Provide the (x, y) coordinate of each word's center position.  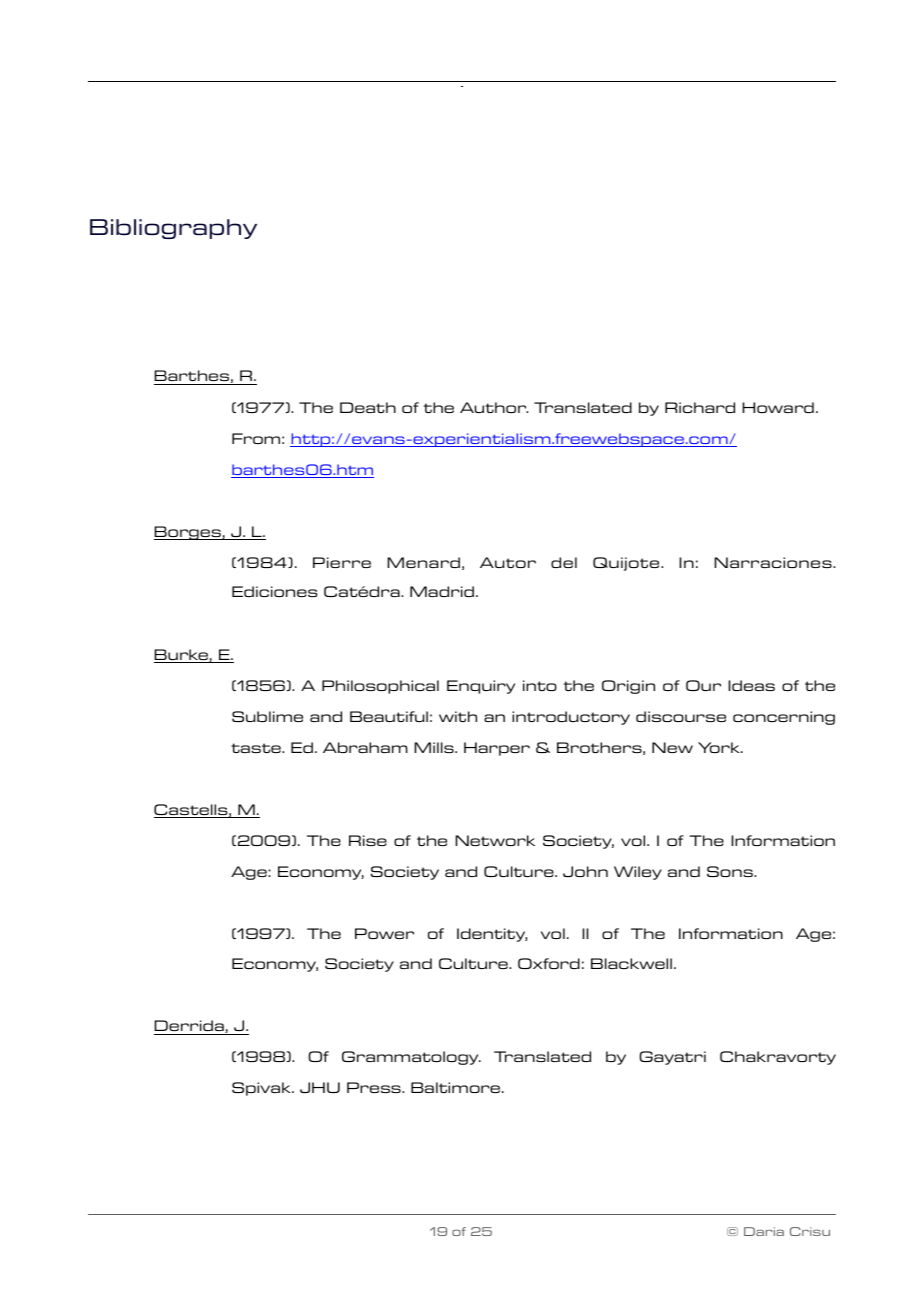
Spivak (263, 1089)
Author (494, 407)
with (458, 716)
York (720, 747)
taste (257, 748)
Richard (700, 407)
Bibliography (173, 229)
